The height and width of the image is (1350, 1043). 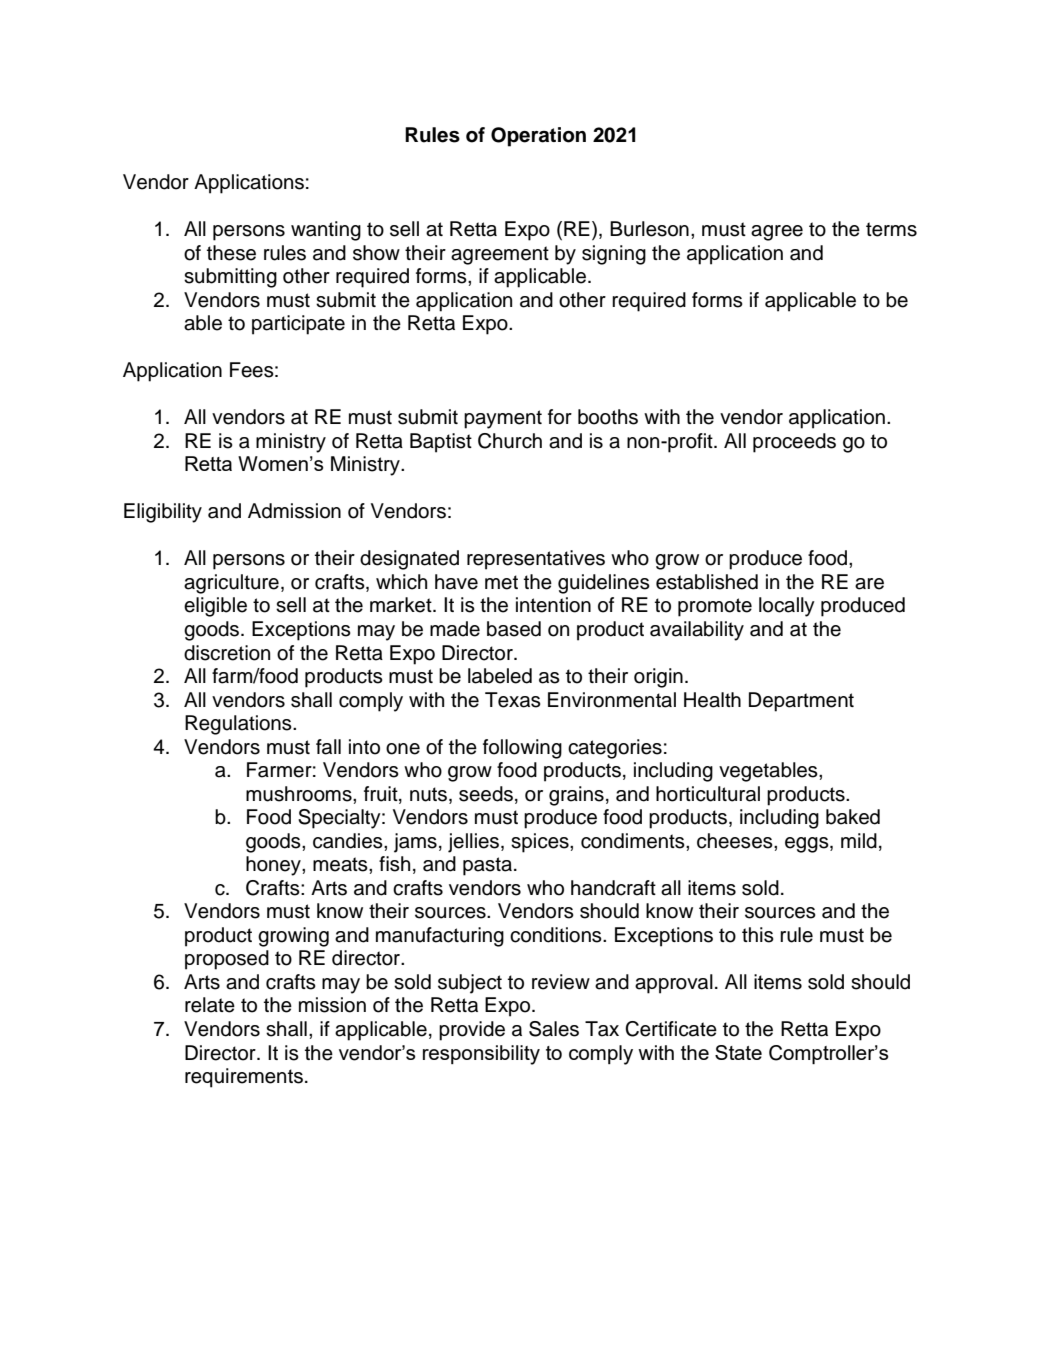 What do you see at coordinates (801, 702) in the image?
I see `Department` at bounding box center [801, 702].
